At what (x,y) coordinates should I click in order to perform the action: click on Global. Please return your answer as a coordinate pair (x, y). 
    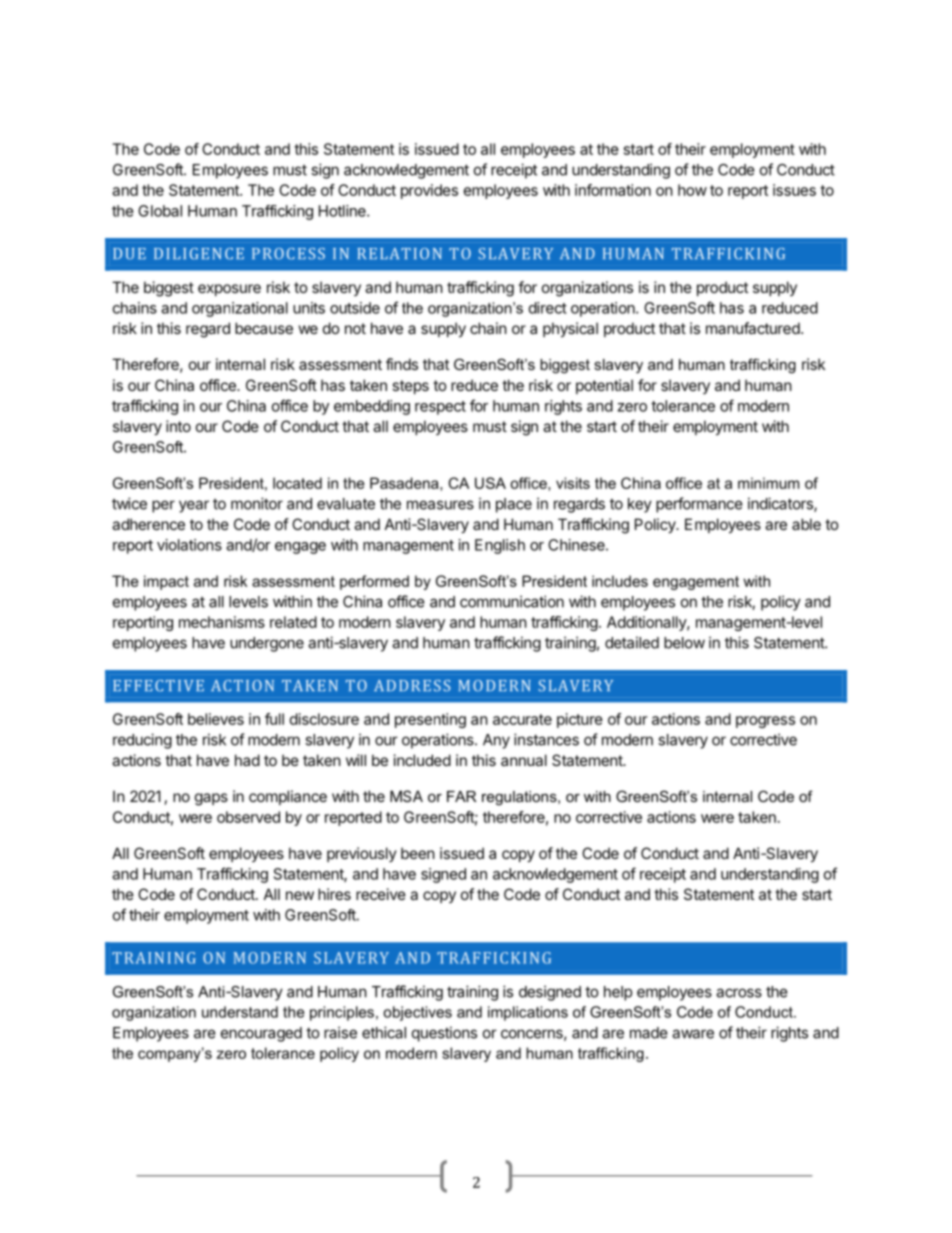
    Looking at the image, I should click on (160, 211).
